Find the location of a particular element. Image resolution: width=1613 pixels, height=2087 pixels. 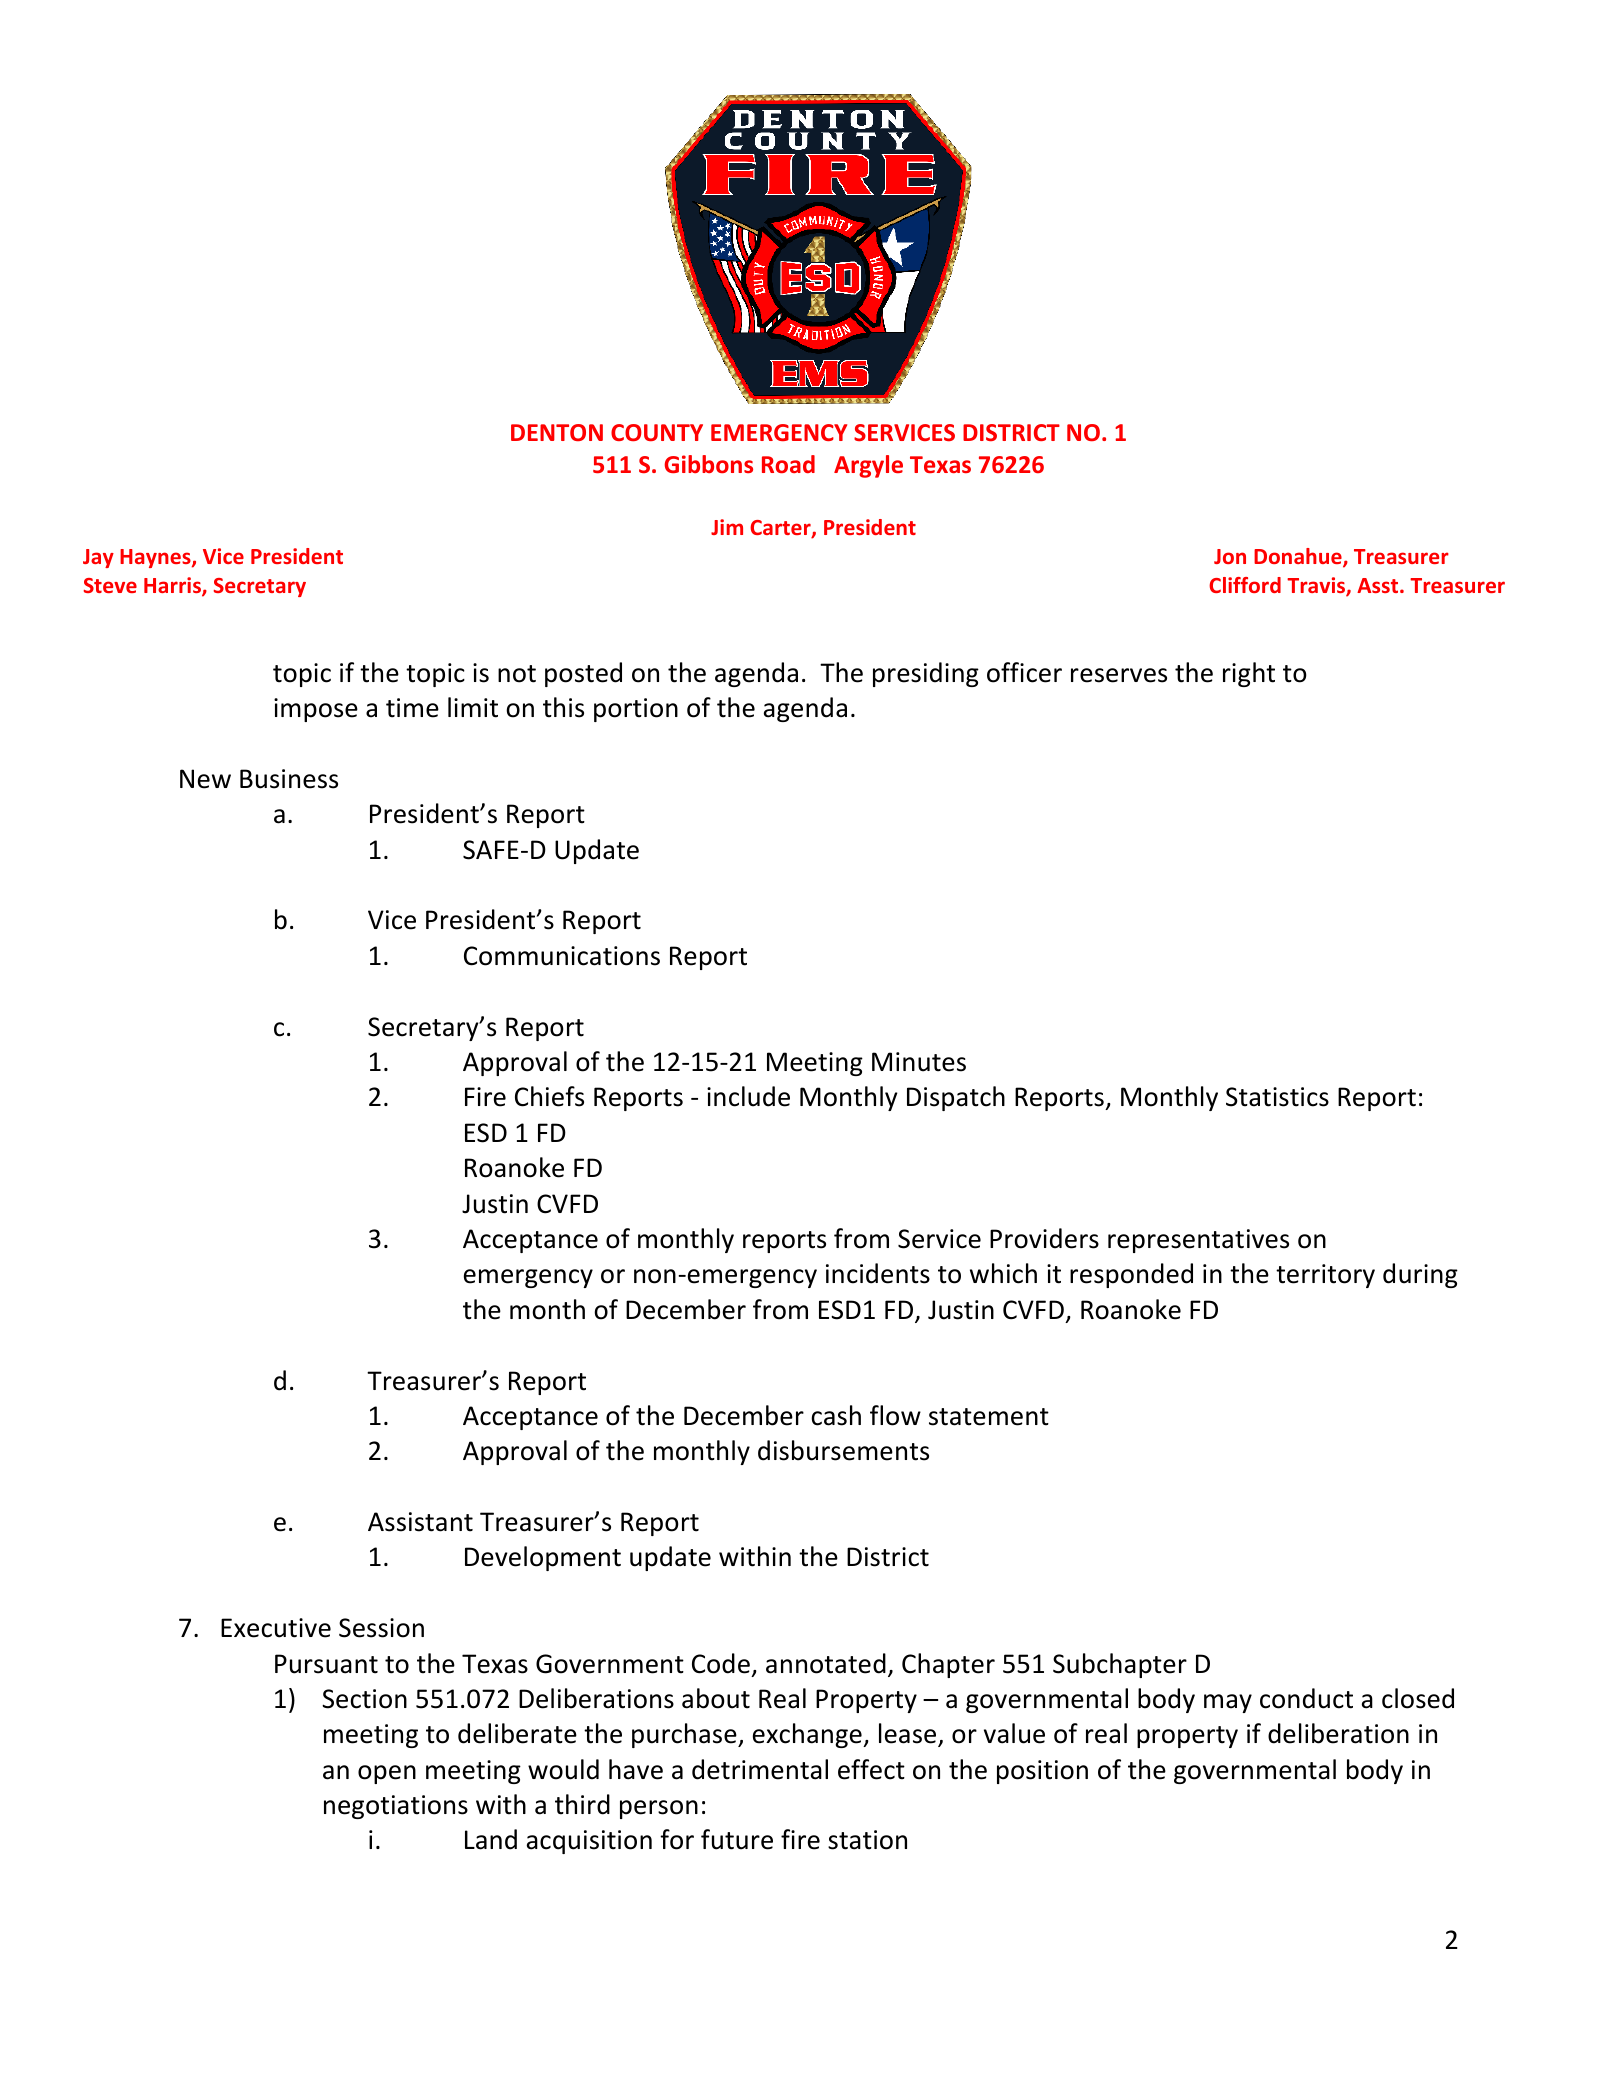

Jay is located at coordinates (98, 558).
